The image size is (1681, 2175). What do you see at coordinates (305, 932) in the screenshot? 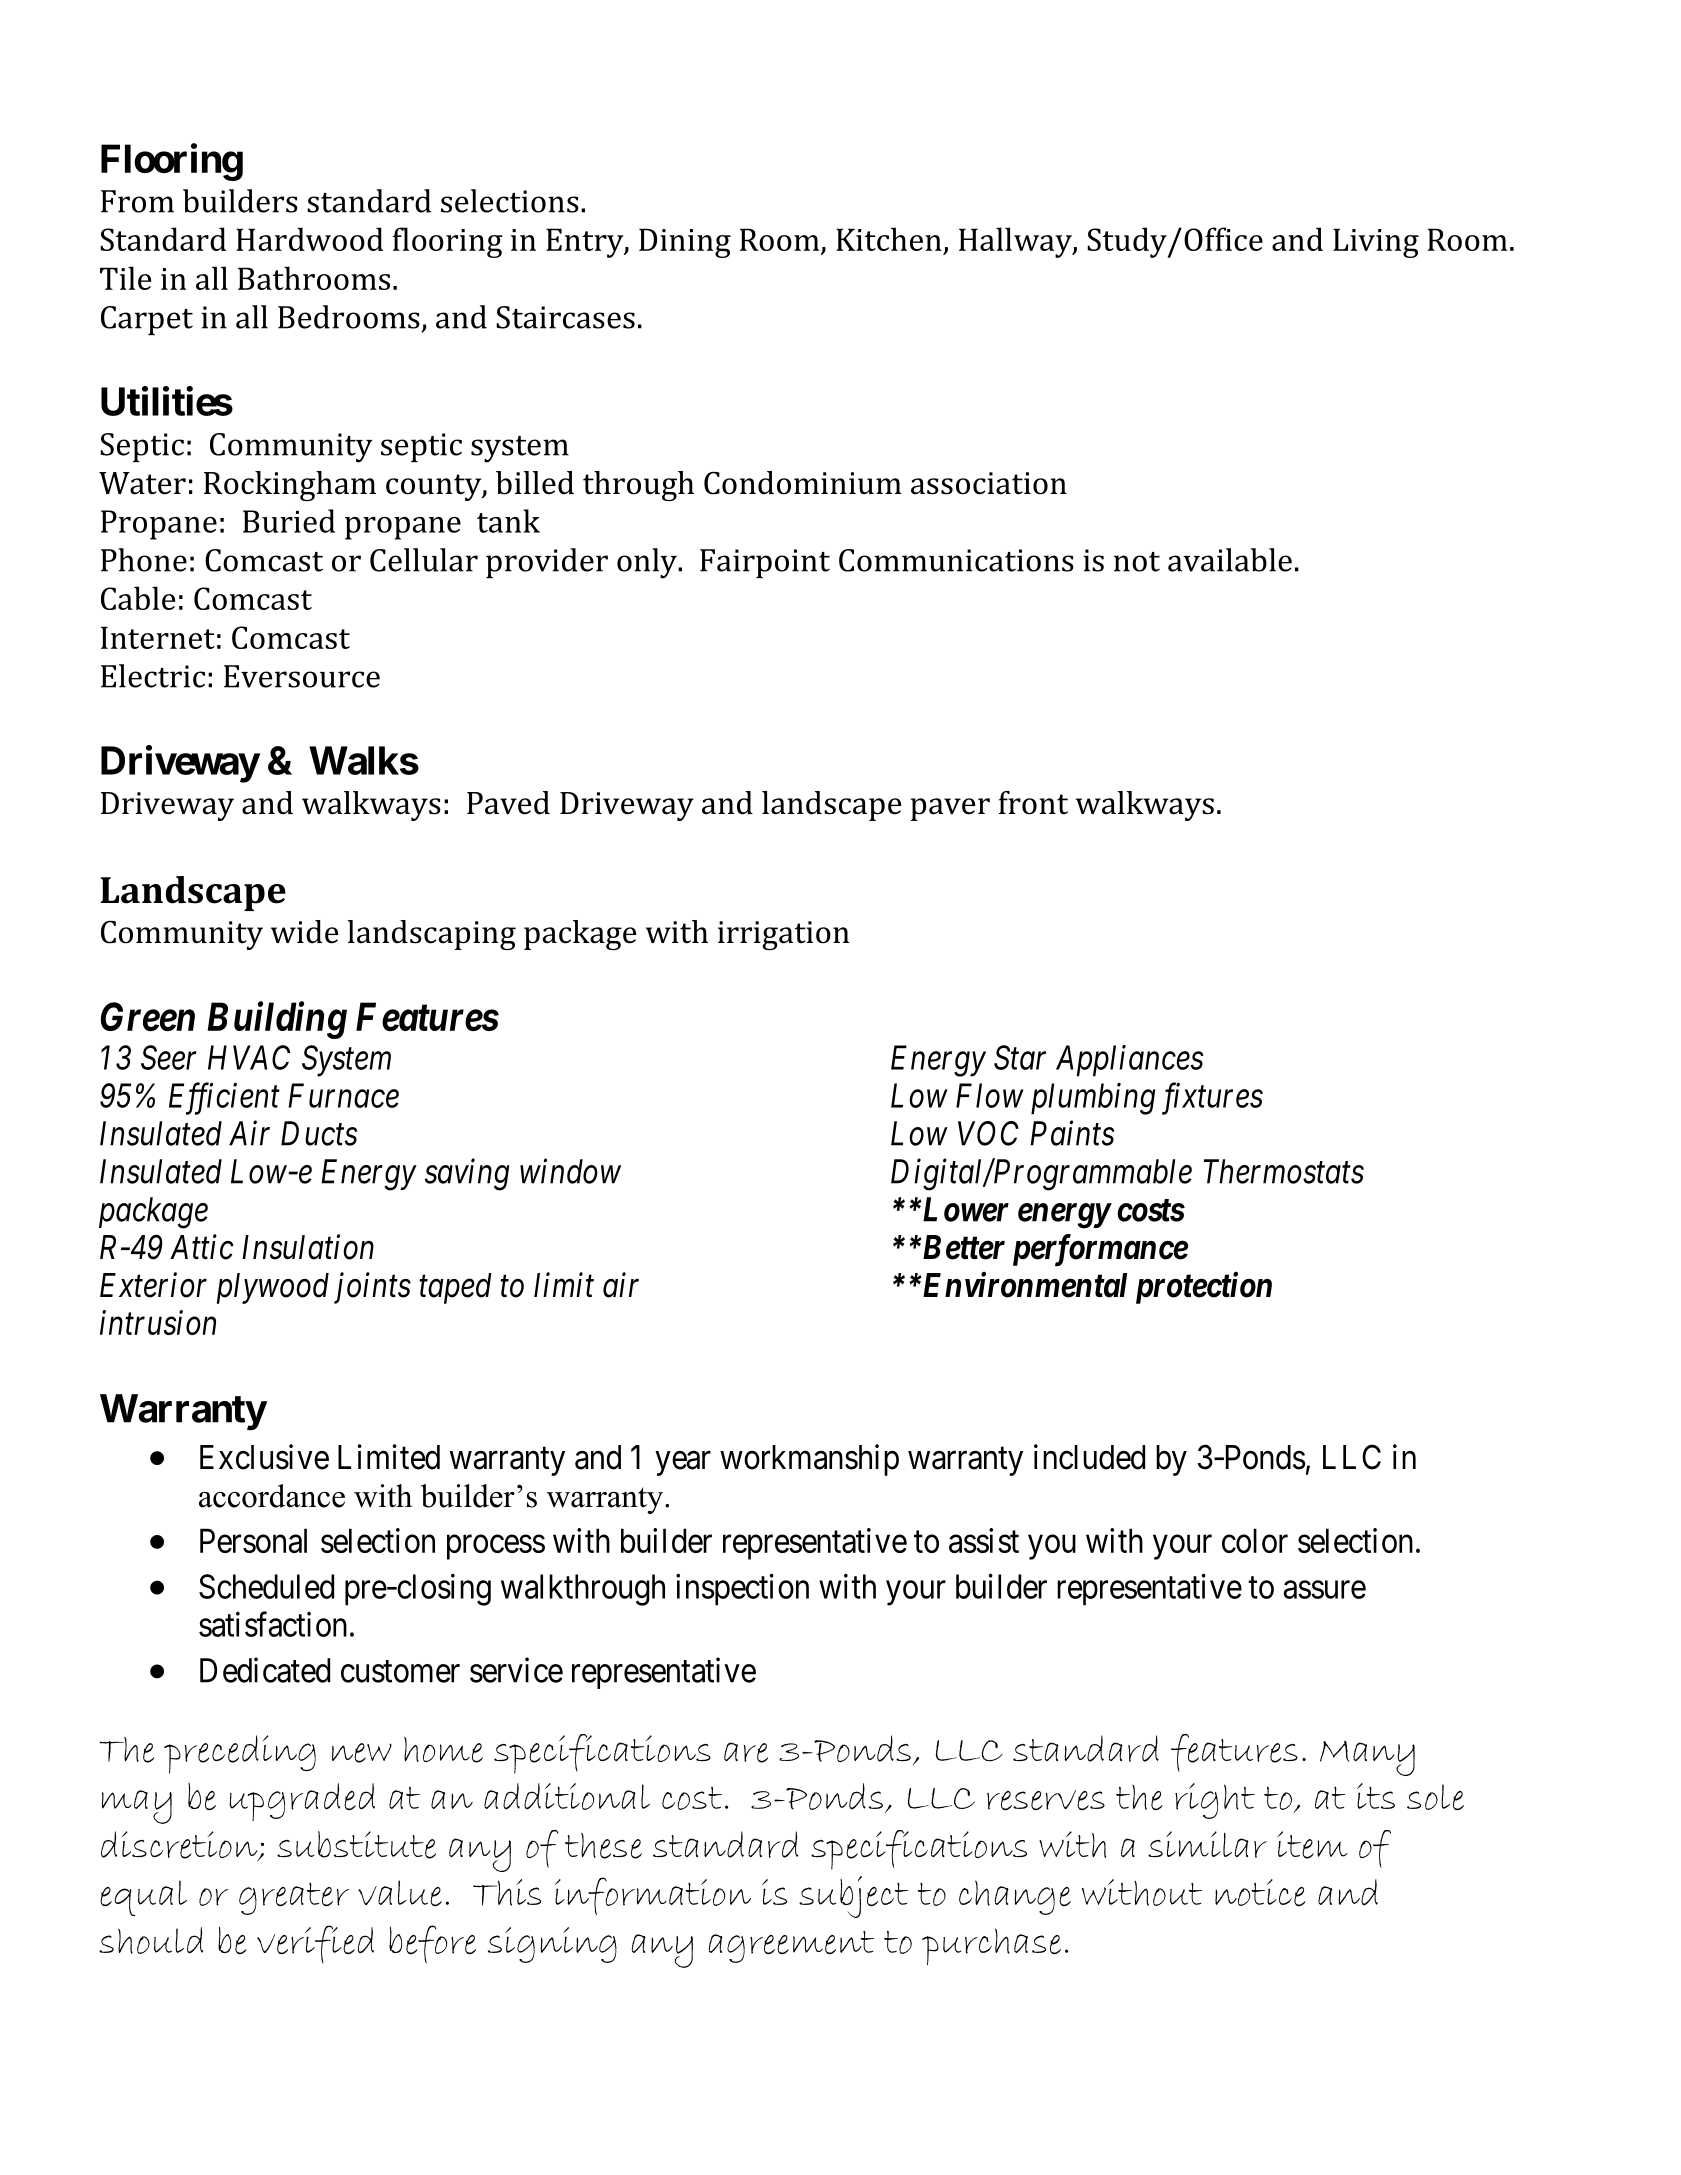
I see `wide` at bounding box center [305, 932].
